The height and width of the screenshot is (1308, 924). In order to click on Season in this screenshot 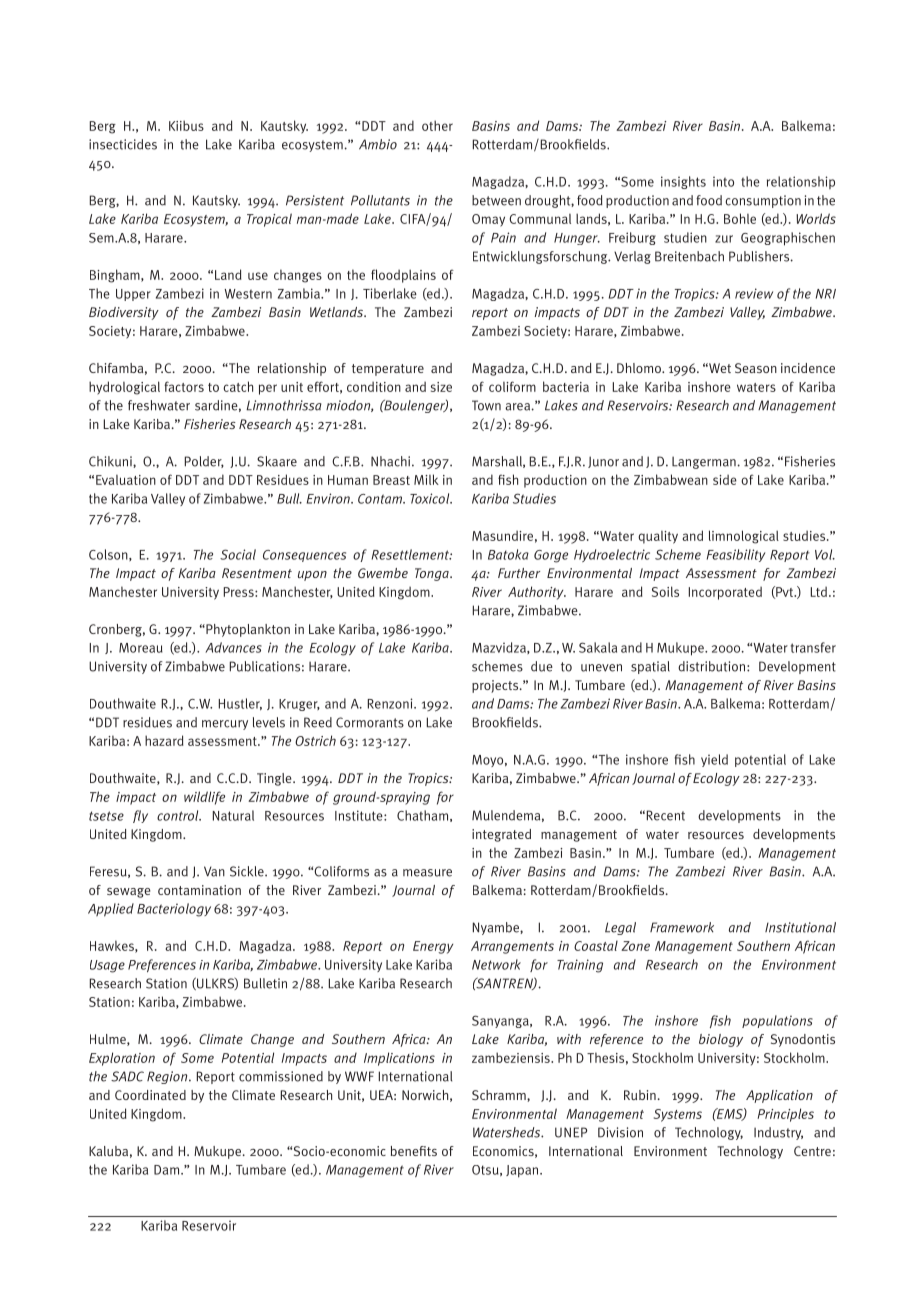, I will do `click(756, 368)`.
